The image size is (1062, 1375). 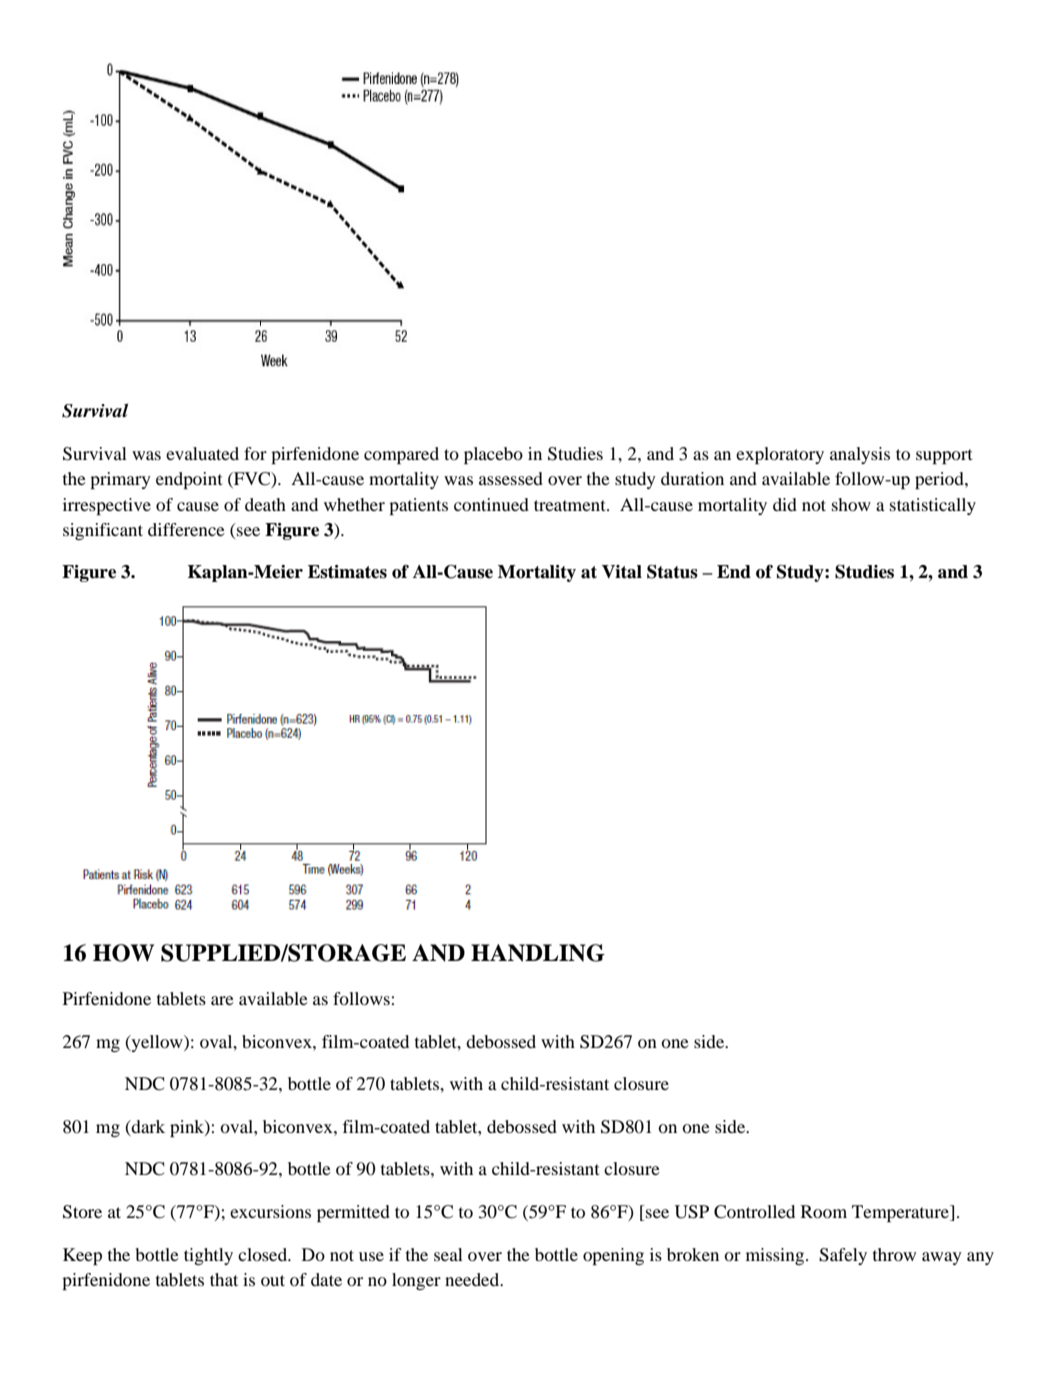 What do you see at coordinates (860, 455) in the screenshot?
I see `analysis` at bounding box center [860, 455].
